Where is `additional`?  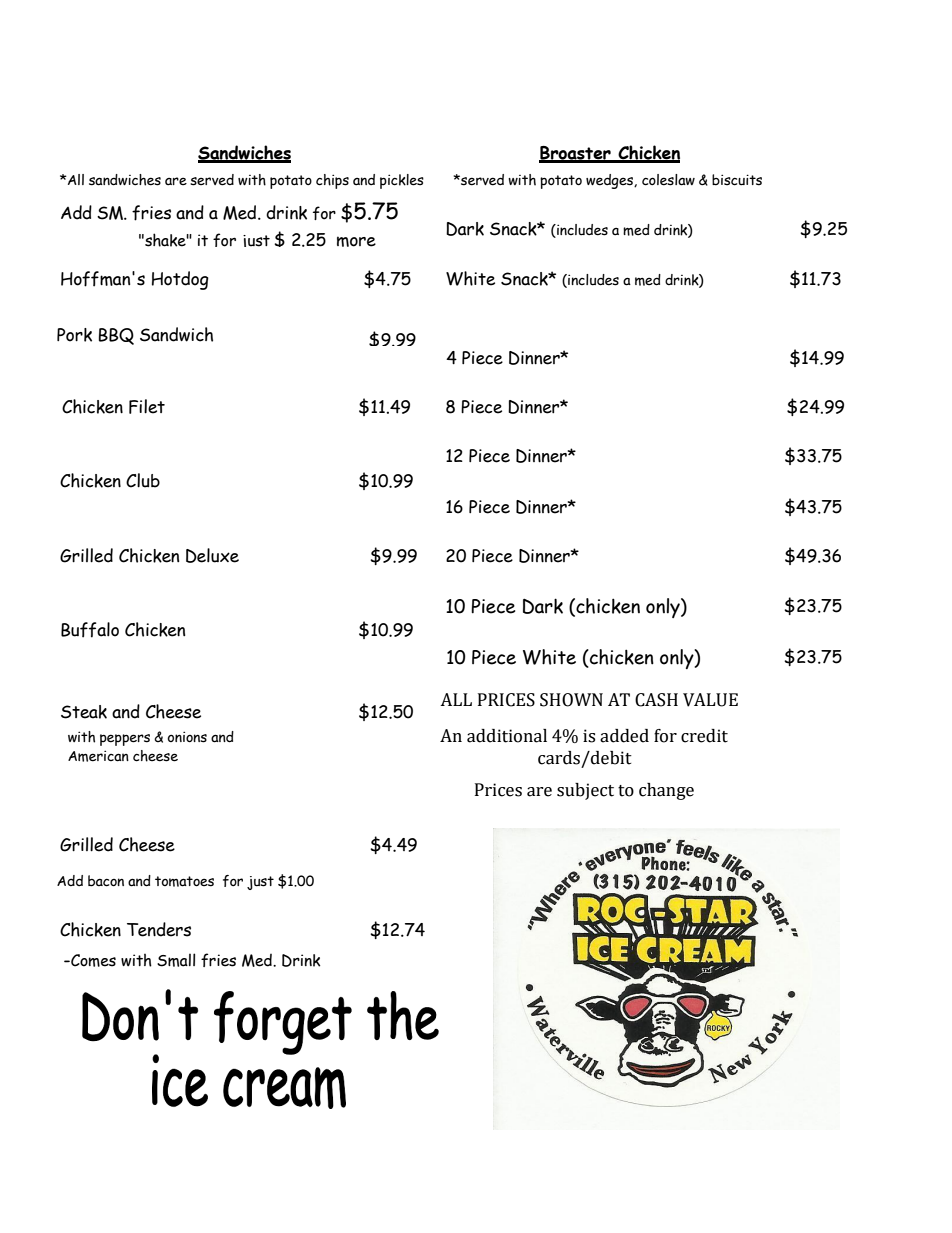 additional is located at coordinates (507, 736).
